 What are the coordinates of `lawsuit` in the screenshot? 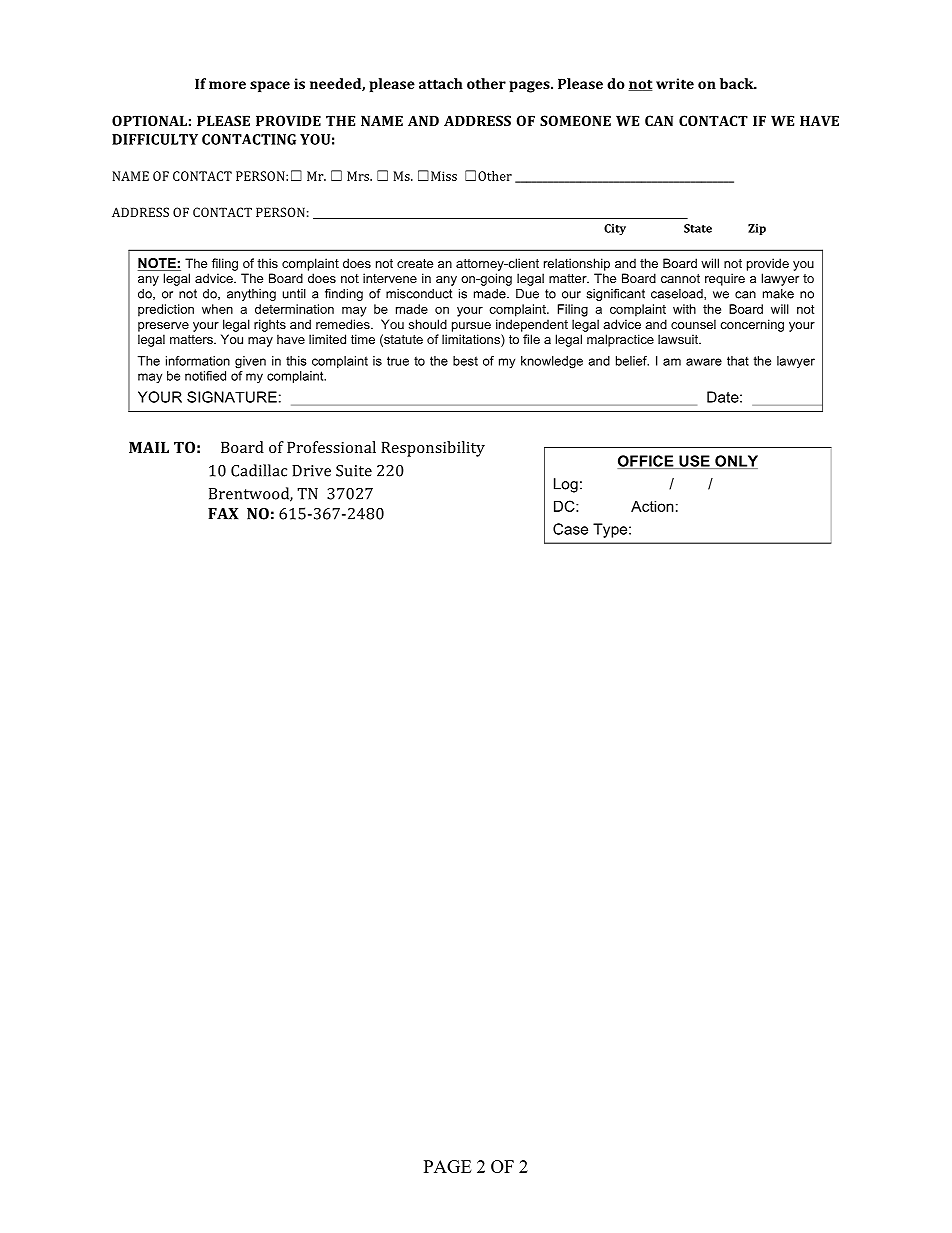 It's located at (679, 339).
